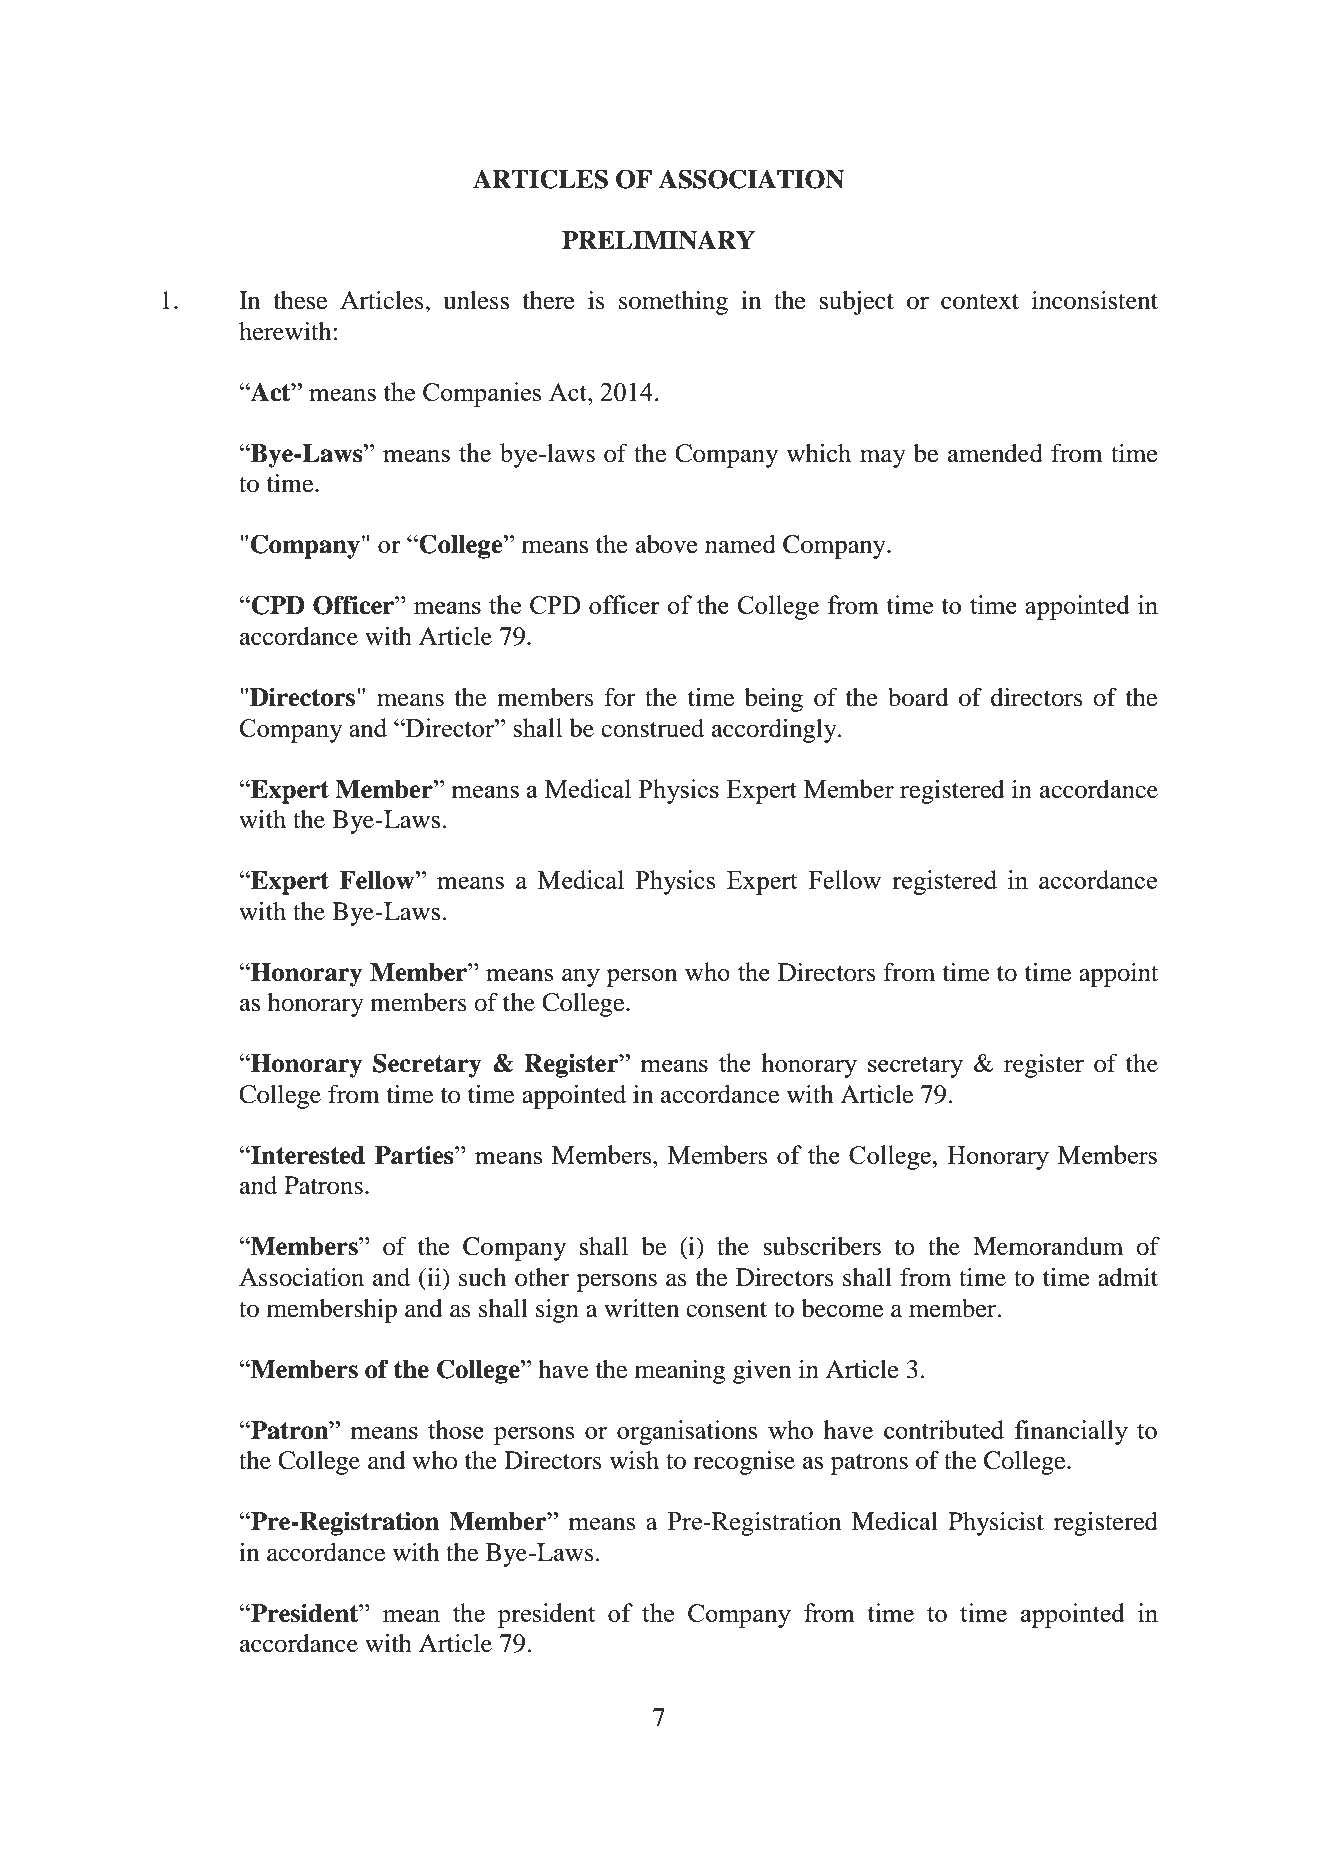 The image size is (1318, 1864). What do you see at coordinates (476, 300) in the page?
I see `unless` at bounding box center [476, 300].
